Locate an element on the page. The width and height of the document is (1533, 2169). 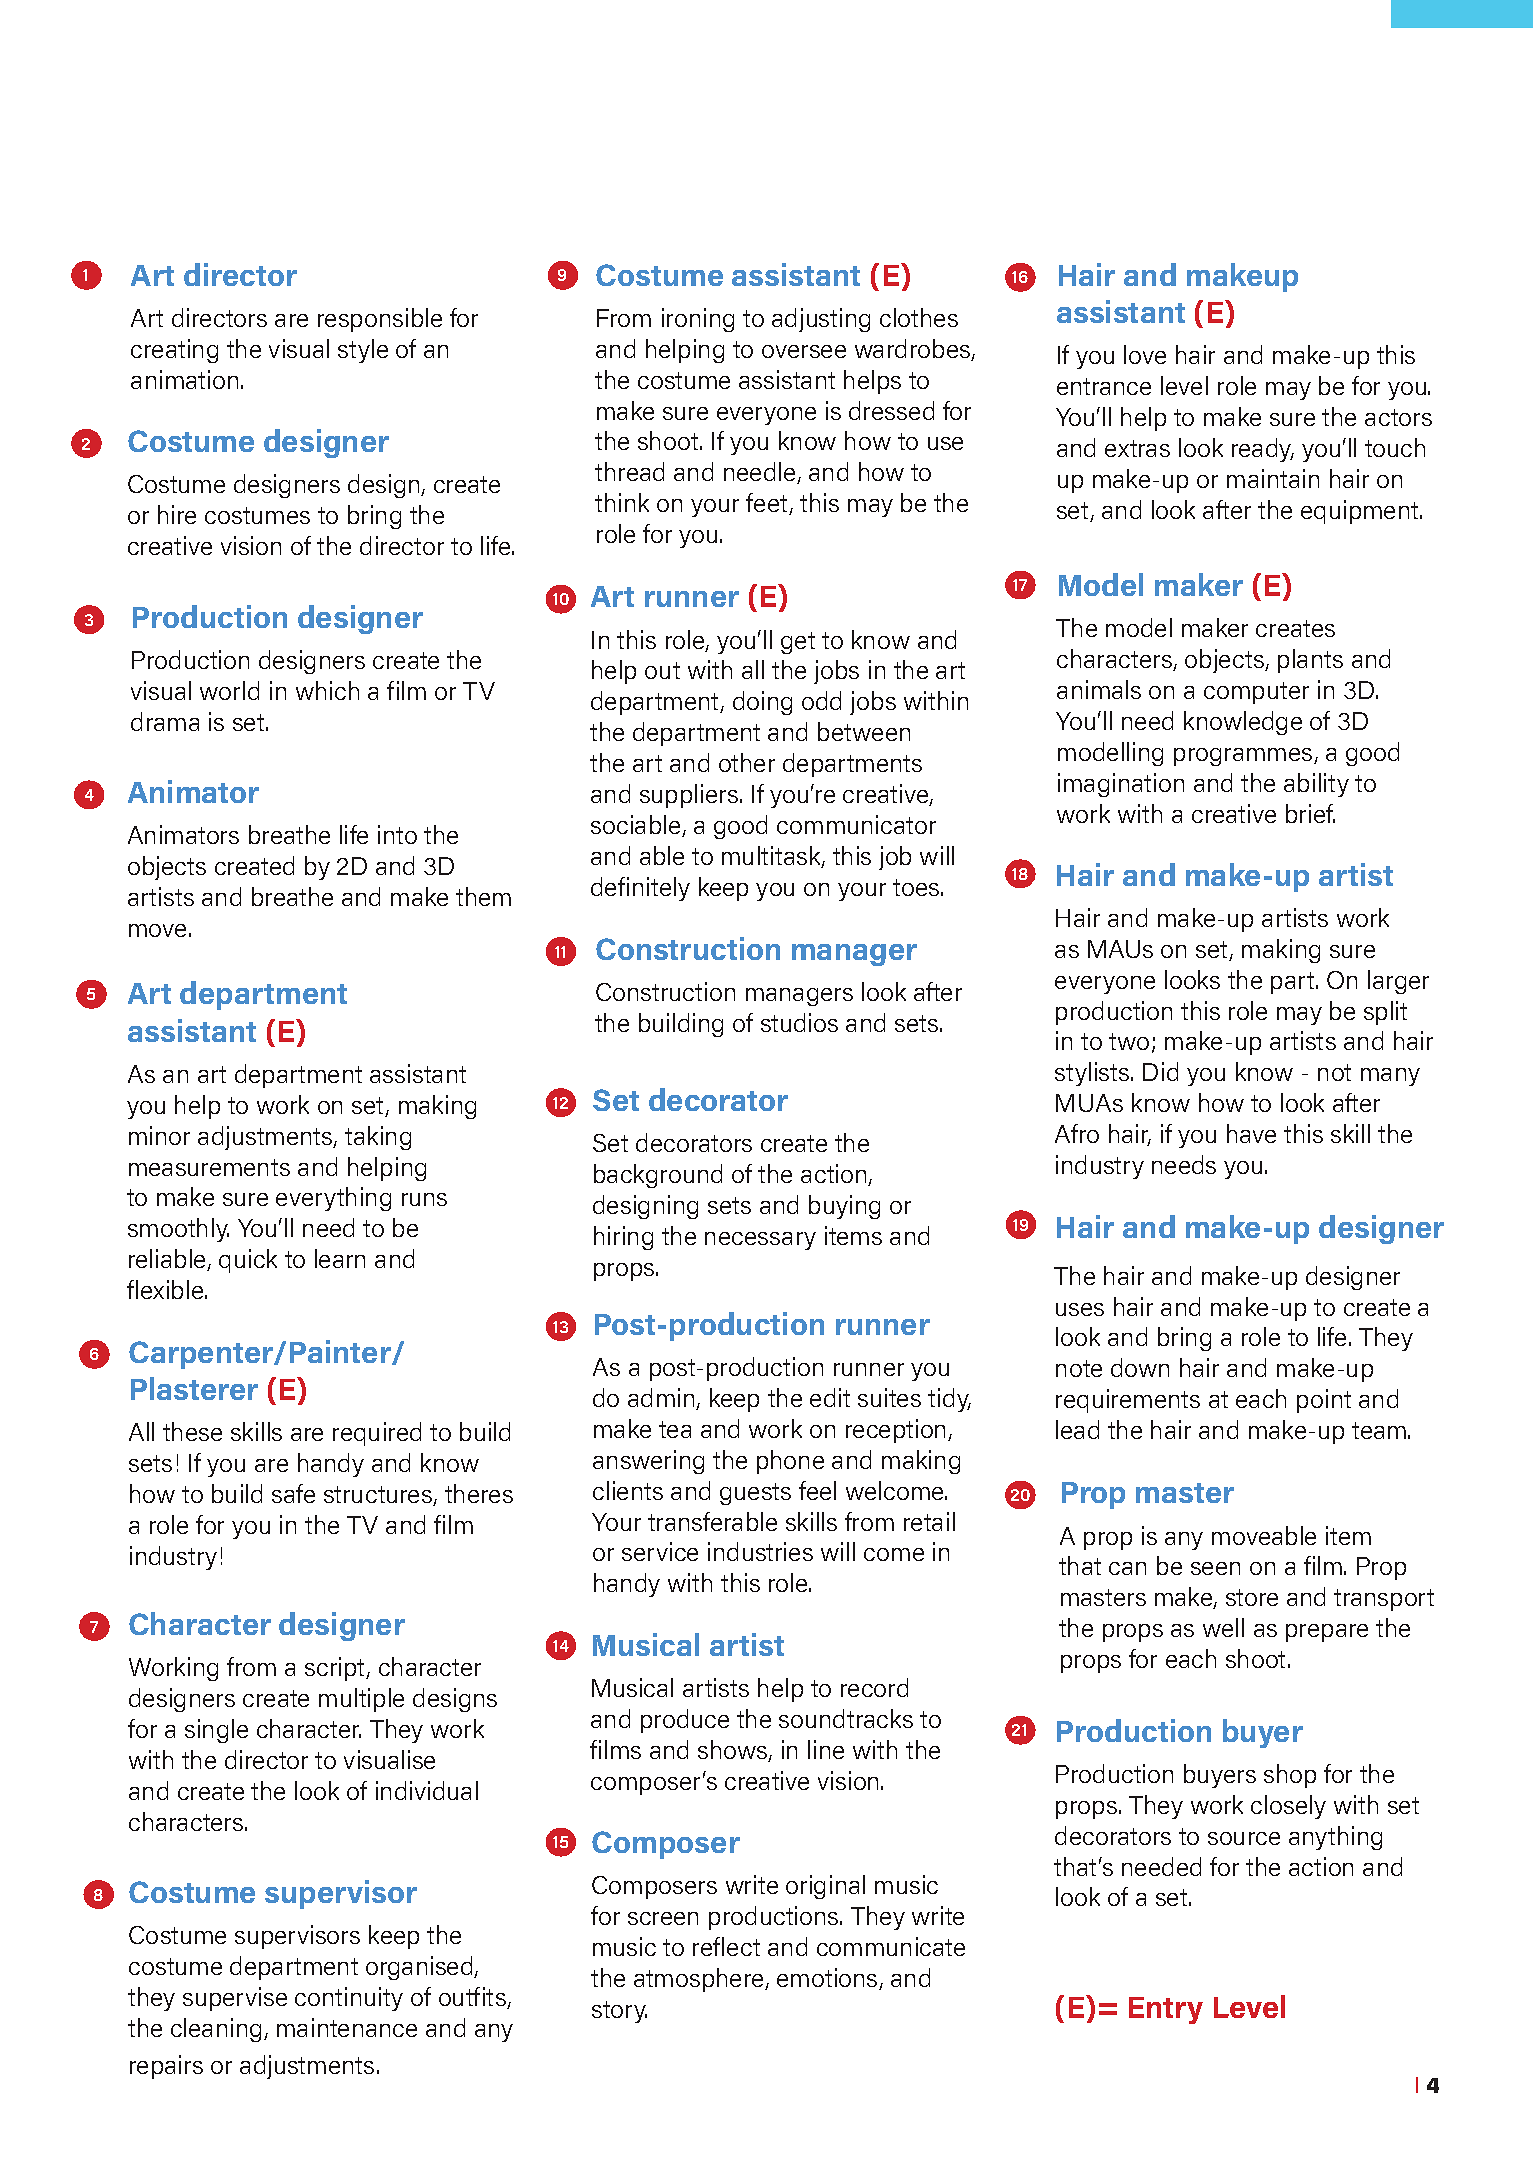
style is located at coordinates (363, 351).
